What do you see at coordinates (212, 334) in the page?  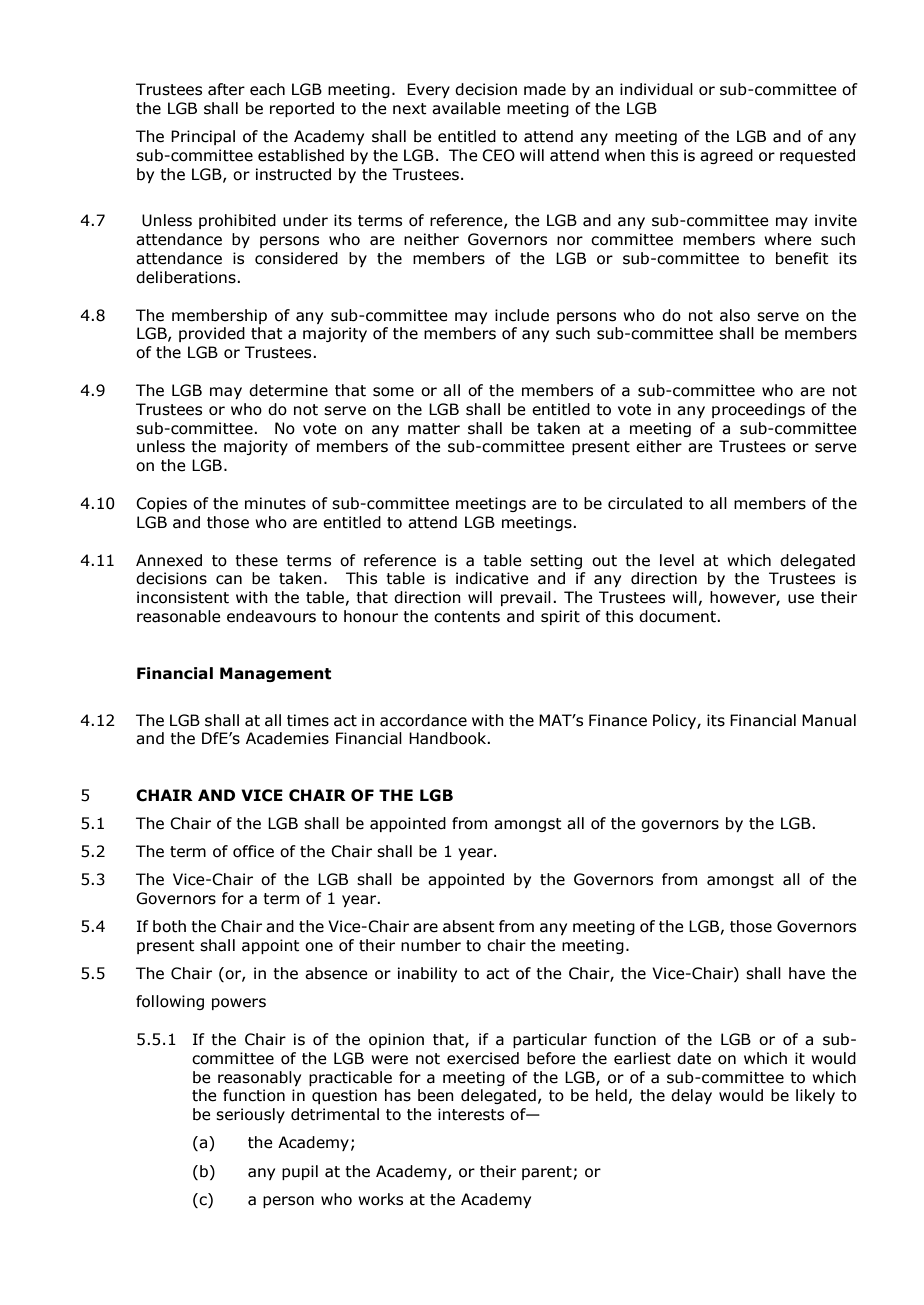 I see `provided` at bounding box center [212, 334].
